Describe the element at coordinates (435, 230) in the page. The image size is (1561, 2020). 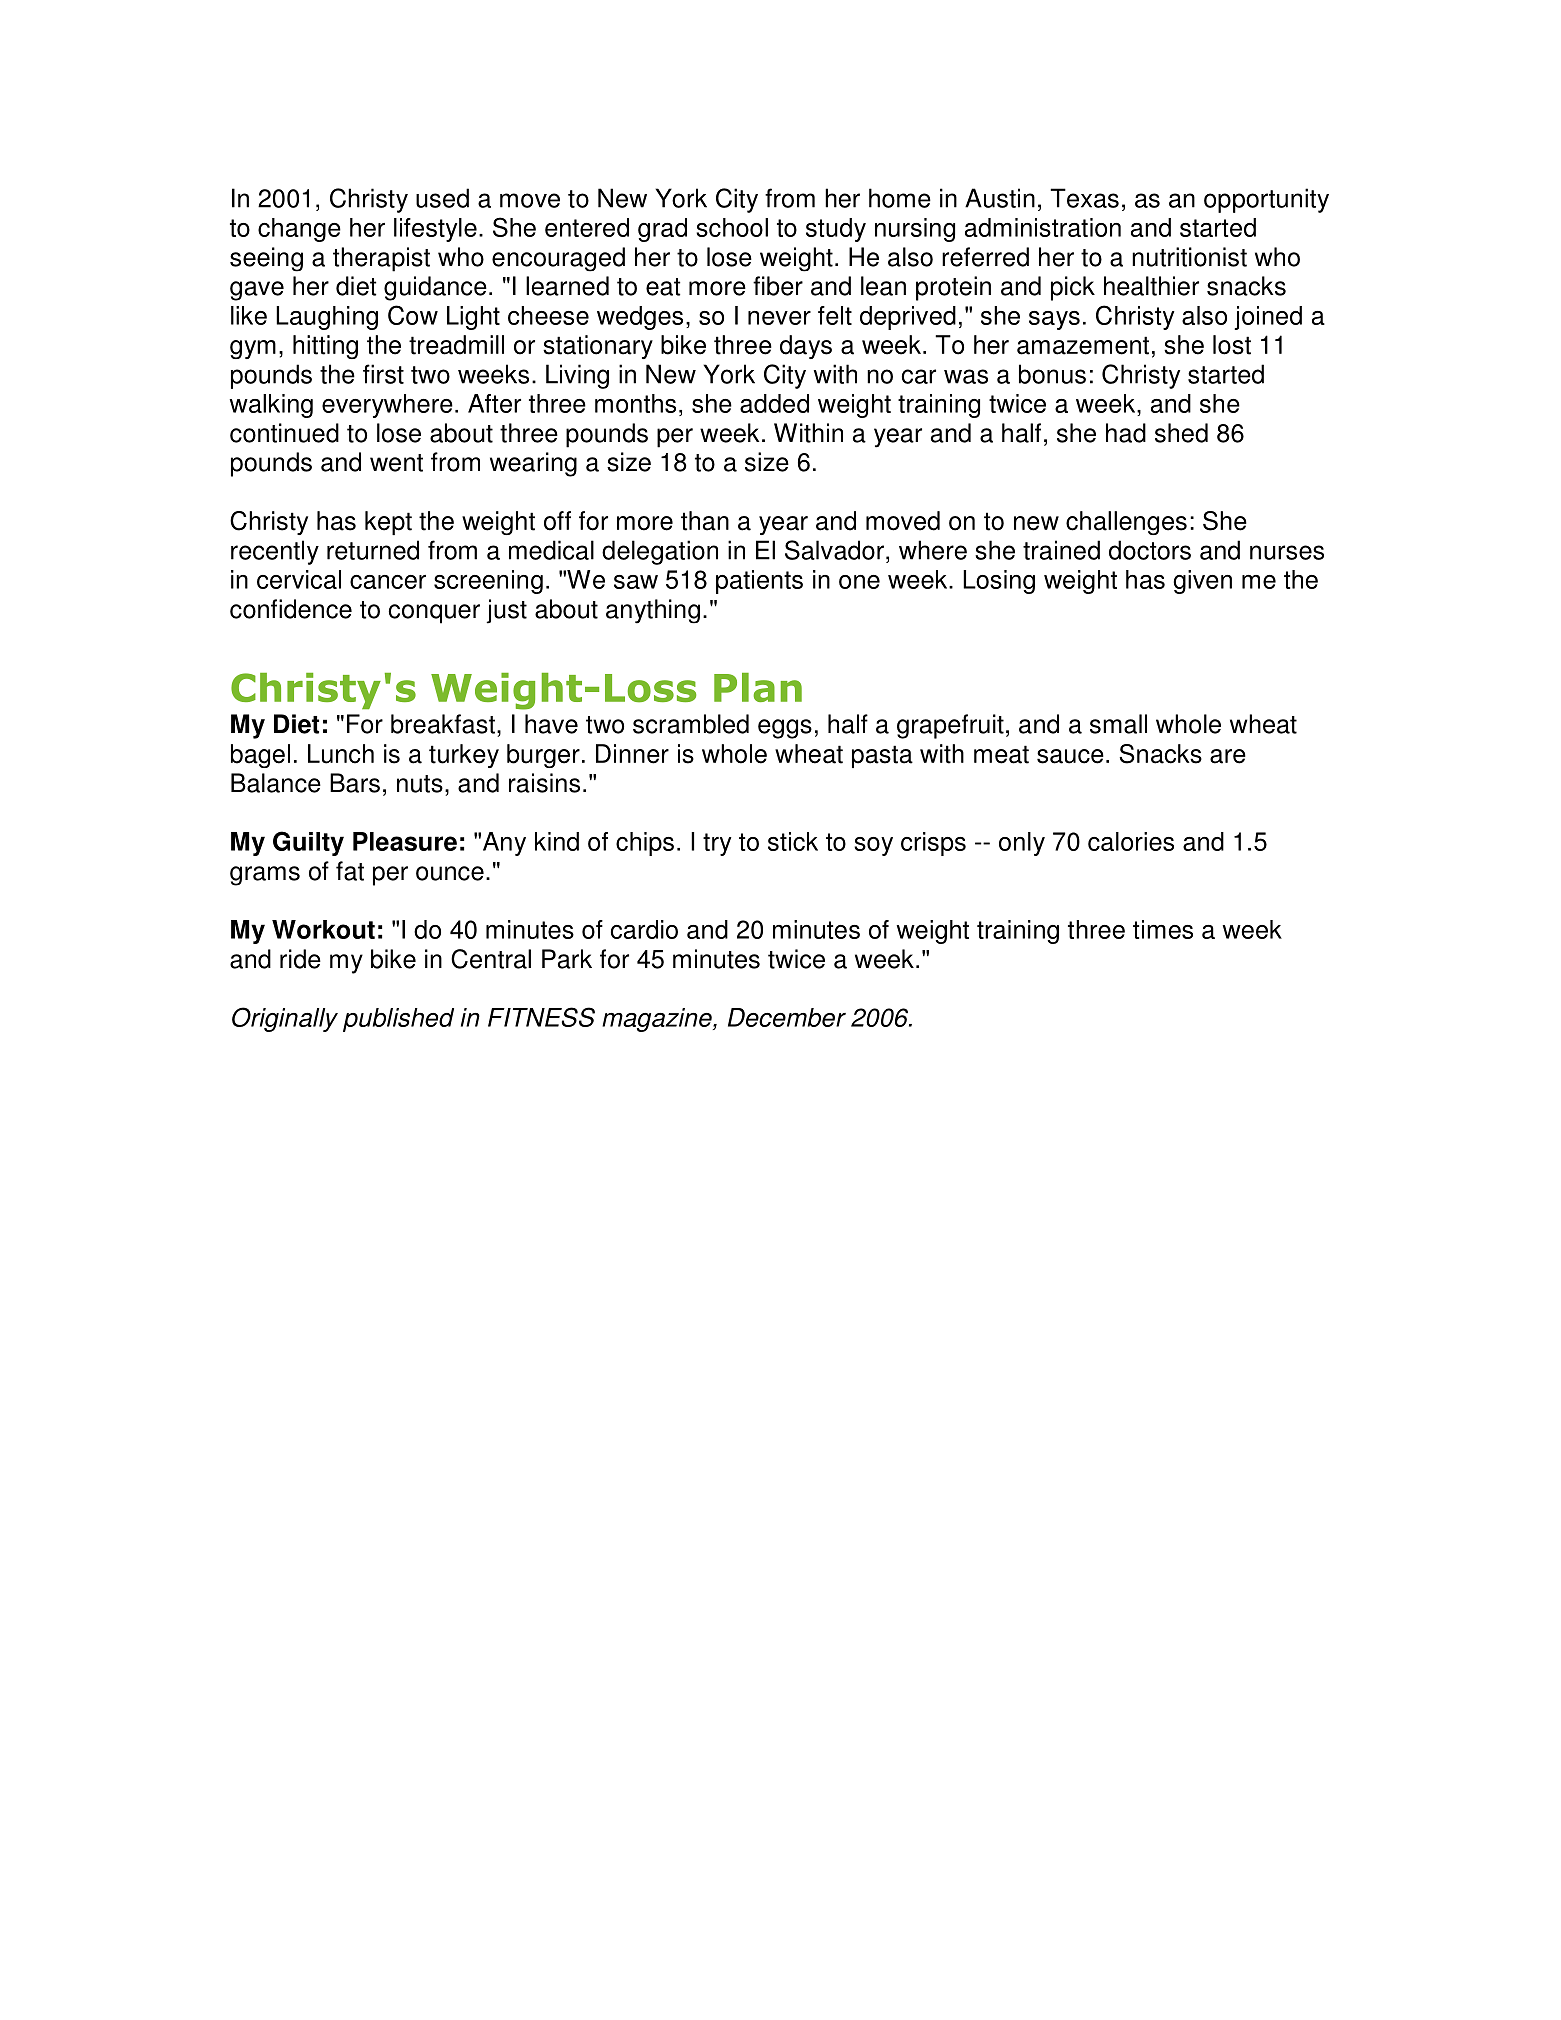
I see `lifestyle` at that location.
